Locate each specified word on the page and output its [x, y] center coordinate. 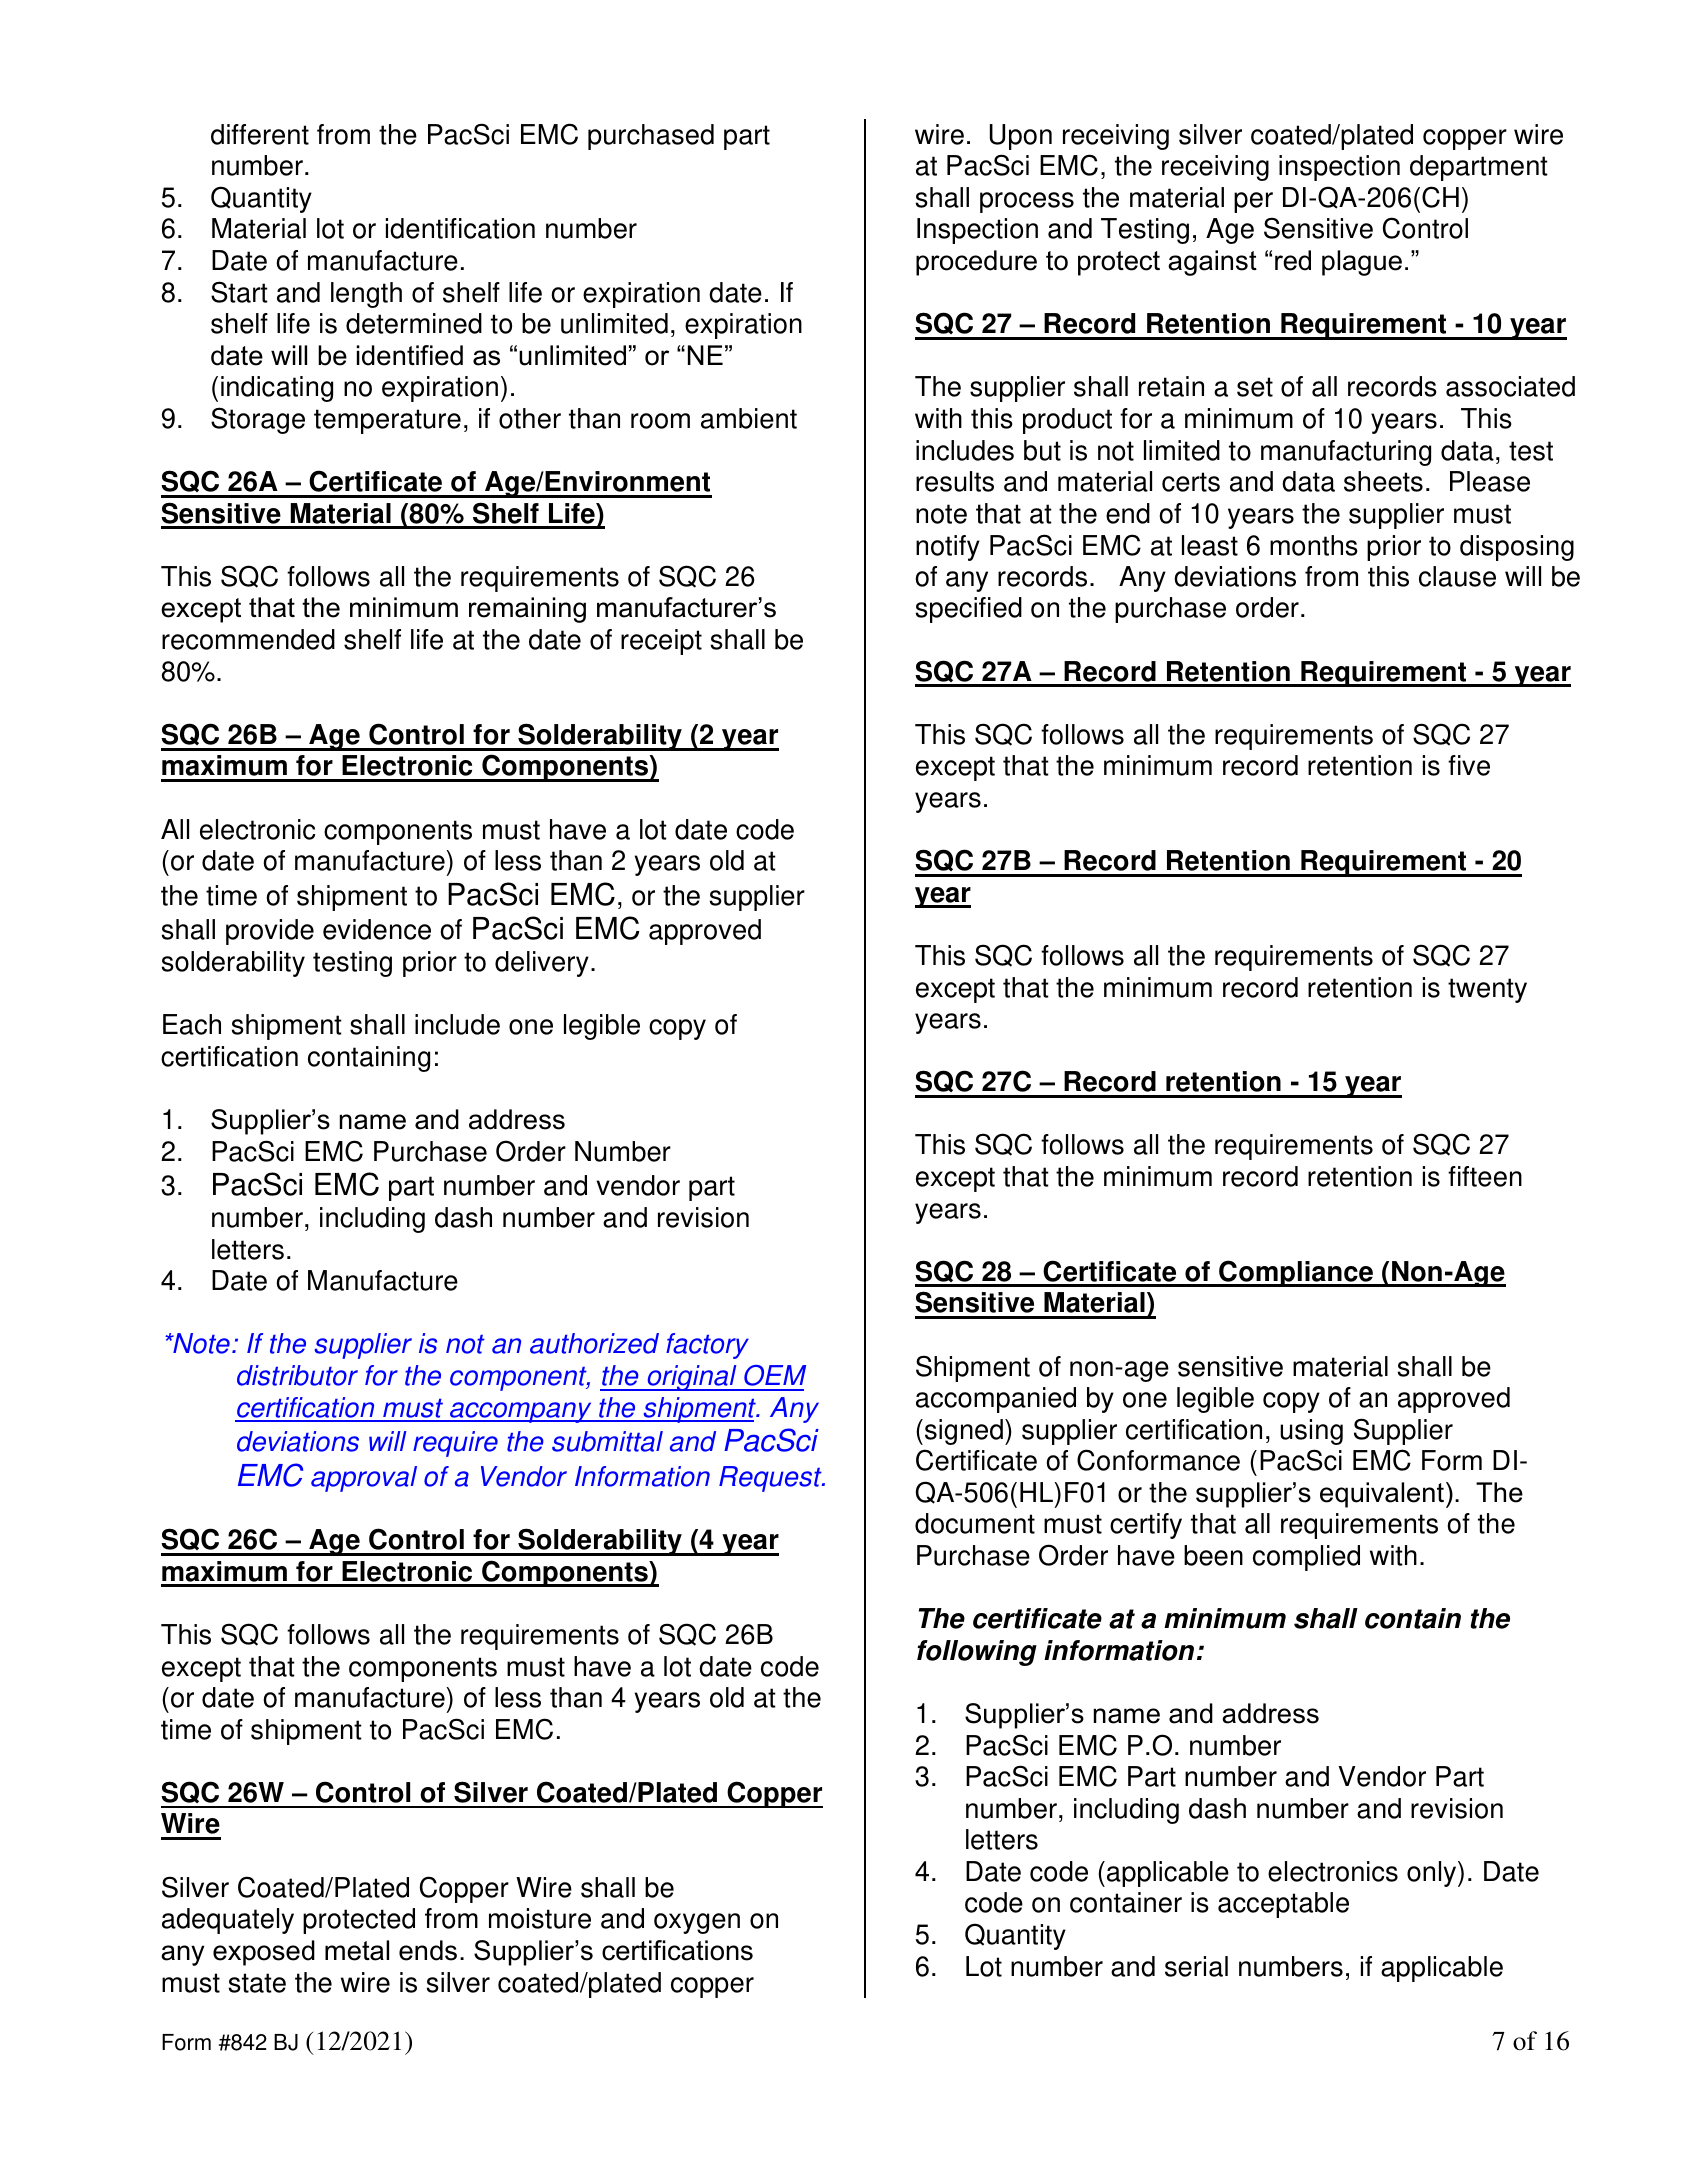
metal [357, 1950]
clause [1457, 576]
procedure [976, 263]
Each [192, 1024]
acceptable [1283, 1905]
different [260, 134]
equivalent [1383, 1495]
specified [969, 610]
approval [364, 1479]
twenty [1487, 990]
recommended [248, 639]
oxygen [697, 1923]
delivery [542, 964]
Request [771, 1479]
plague [1362, 263]
